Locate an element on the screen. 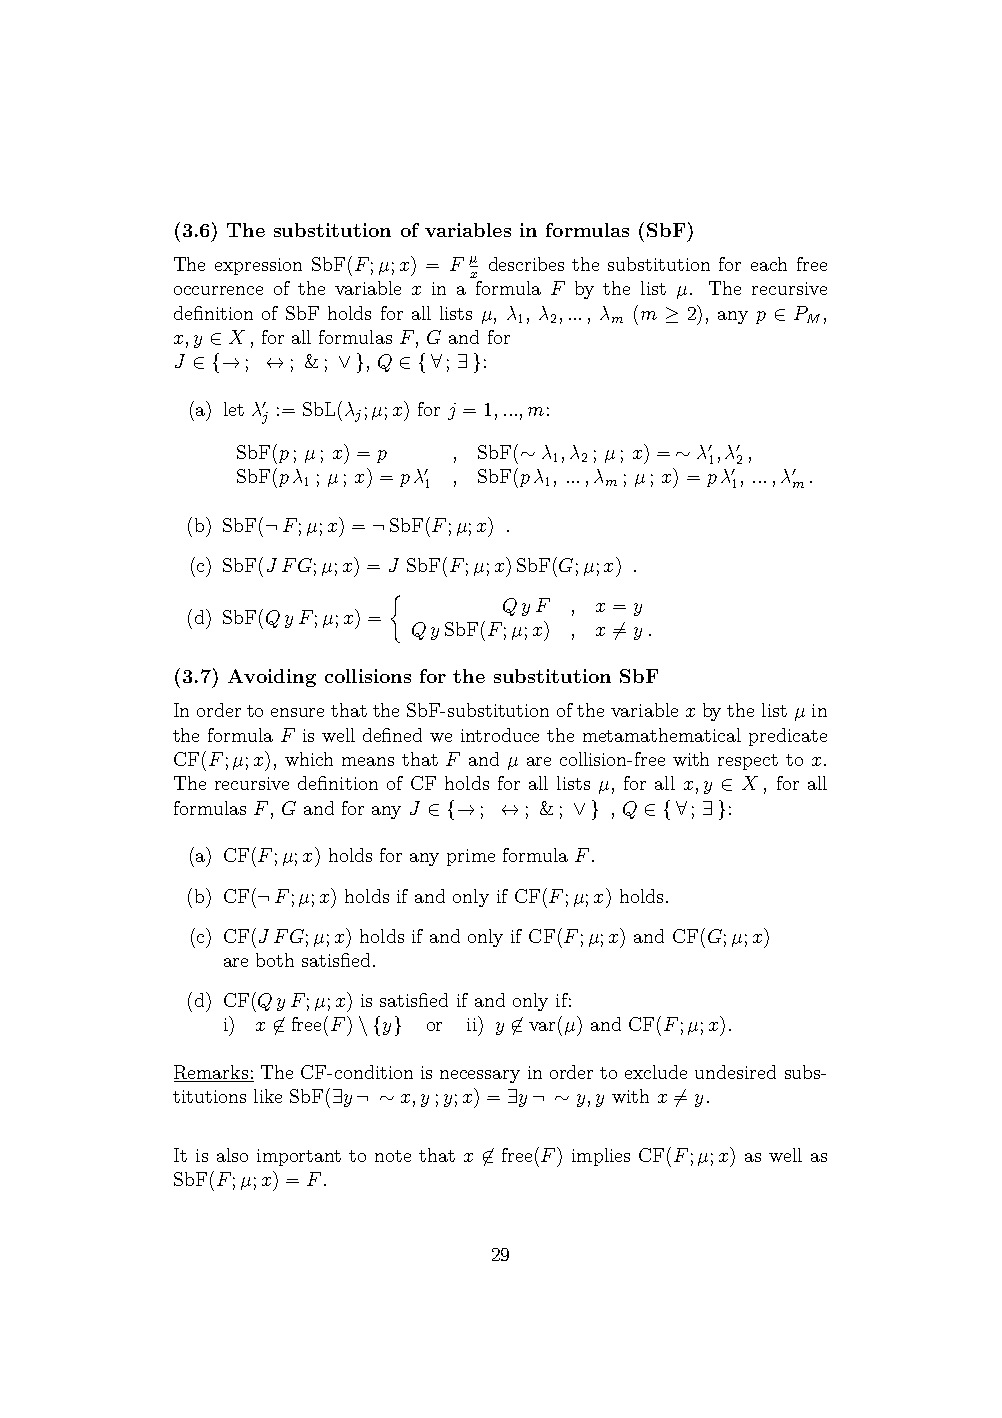  metamathematical is located at coordinates (662, 735).
